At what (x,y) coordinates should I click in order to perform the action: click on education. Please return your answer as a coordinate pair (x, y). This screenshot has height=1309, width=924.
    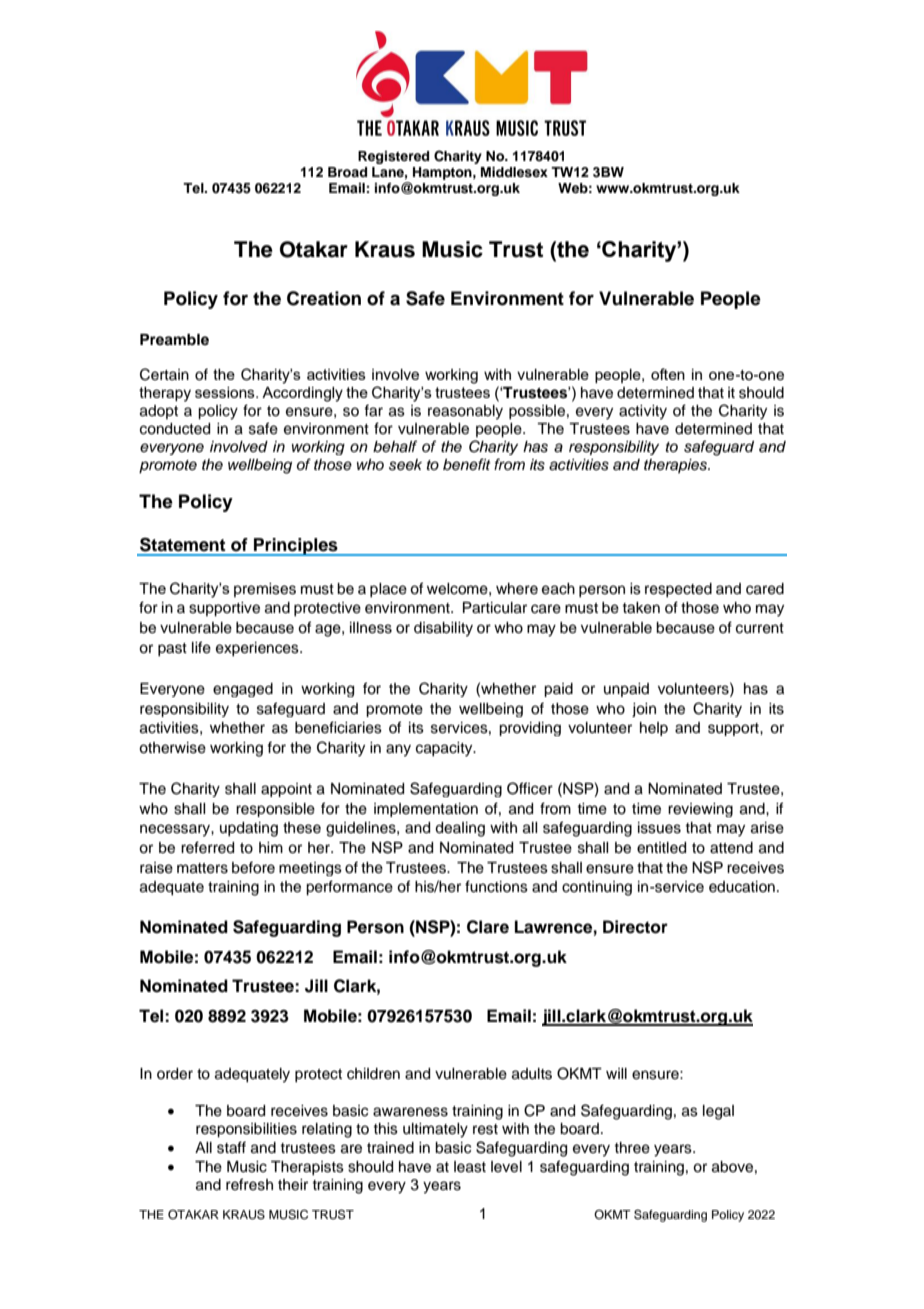
    Looking at the image, I should click on (742, 887).
